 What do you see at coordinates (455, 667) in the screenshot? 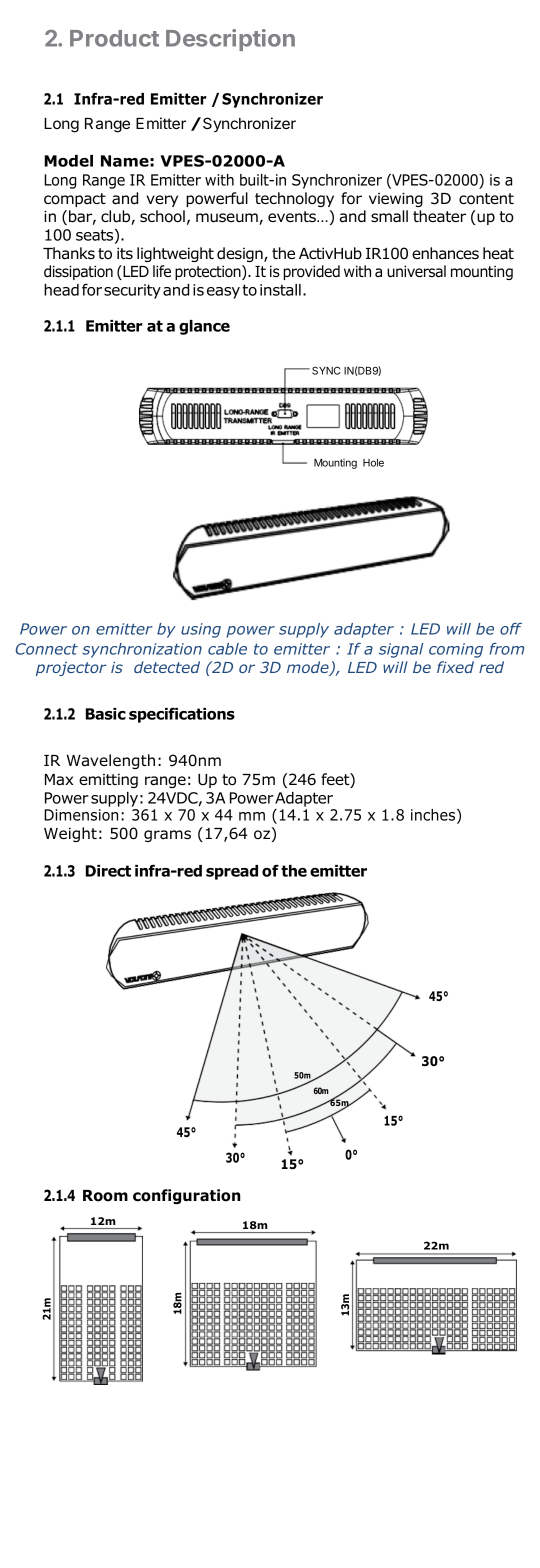
I see `fixed` at bounding box center [455, 667].
